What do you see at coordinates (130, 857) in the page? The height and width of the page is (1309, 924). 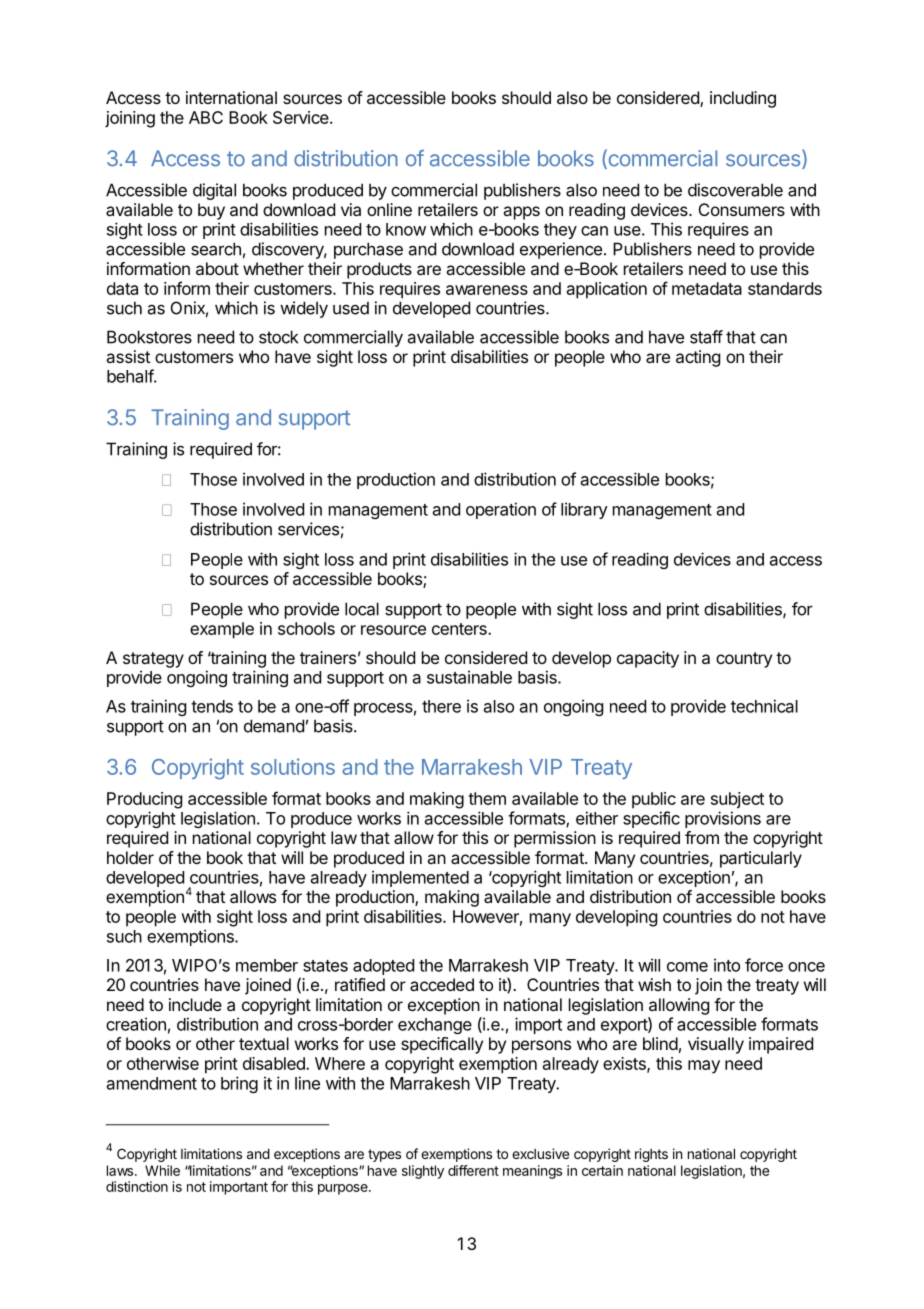 I see `holder` at bounding box center [130, 857].
